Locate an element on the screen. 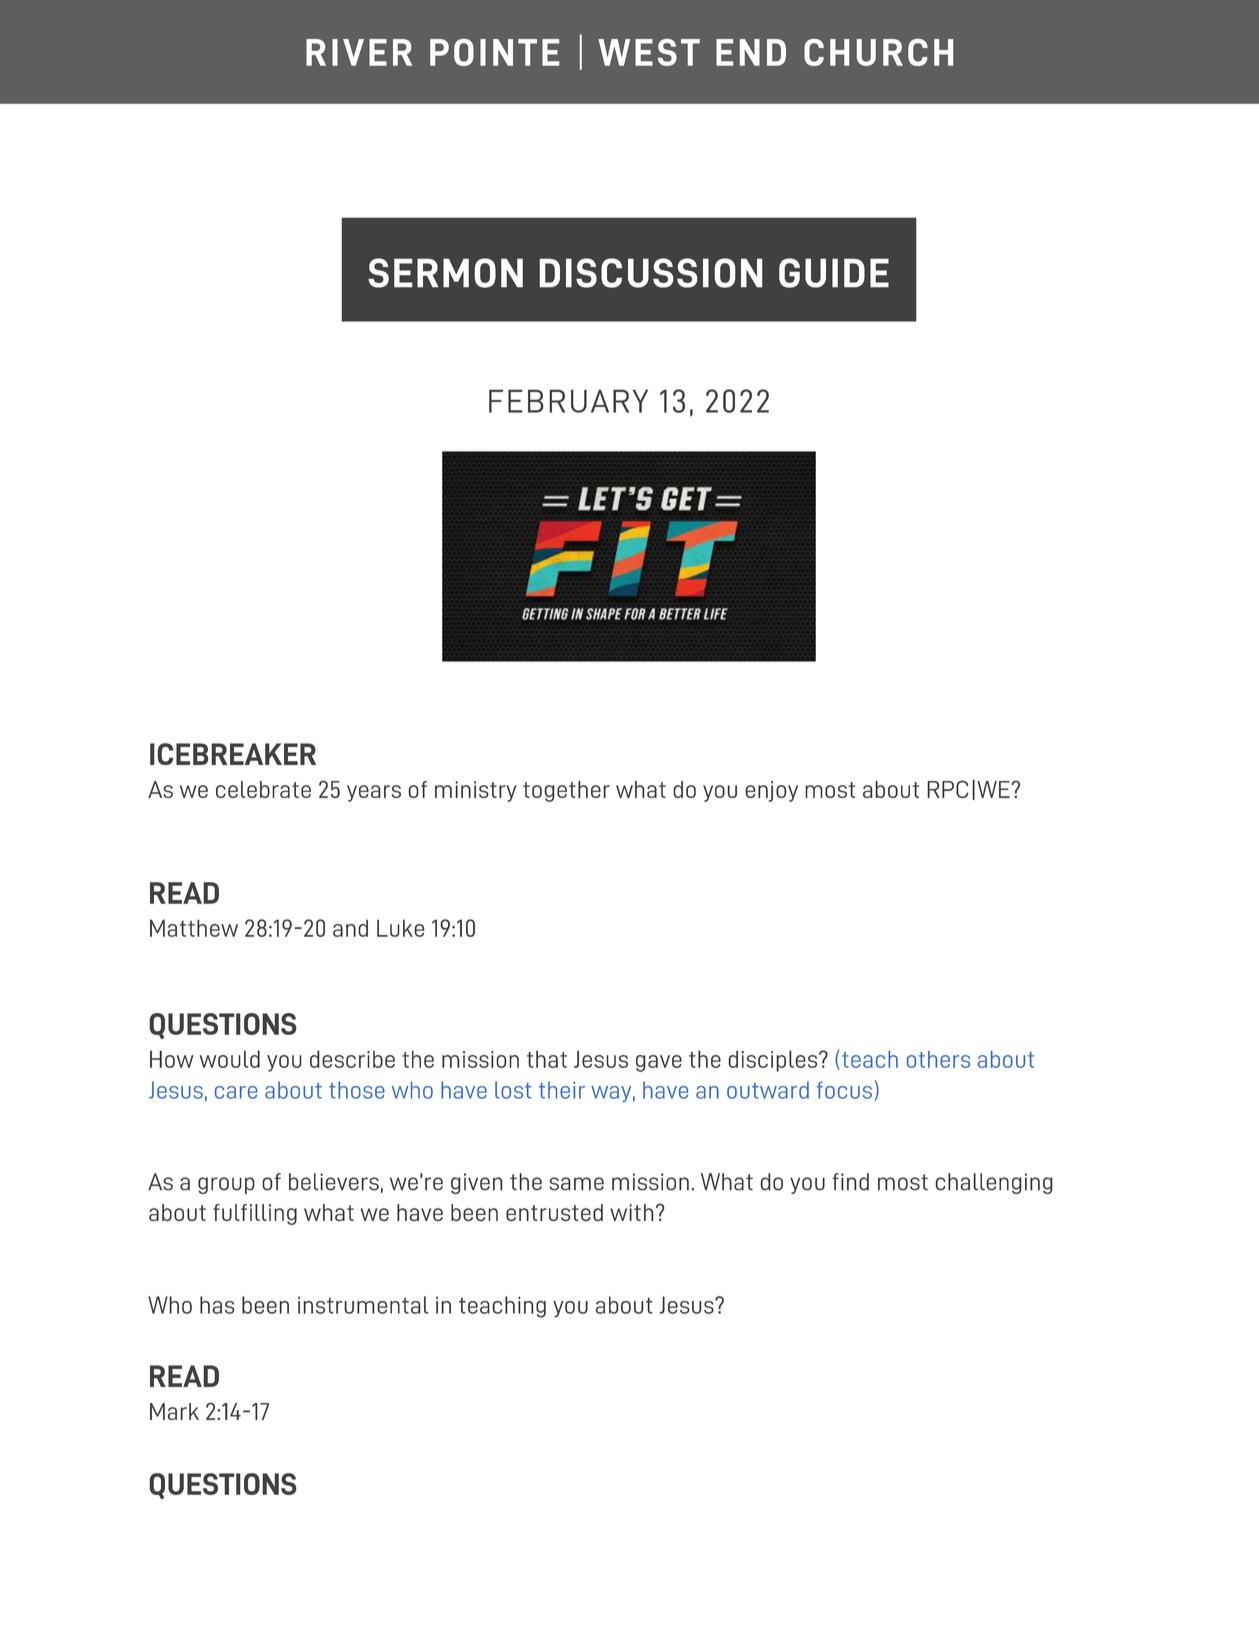 The image size is (1259, 1629). SERMON is located at coordinates (445, 273).
